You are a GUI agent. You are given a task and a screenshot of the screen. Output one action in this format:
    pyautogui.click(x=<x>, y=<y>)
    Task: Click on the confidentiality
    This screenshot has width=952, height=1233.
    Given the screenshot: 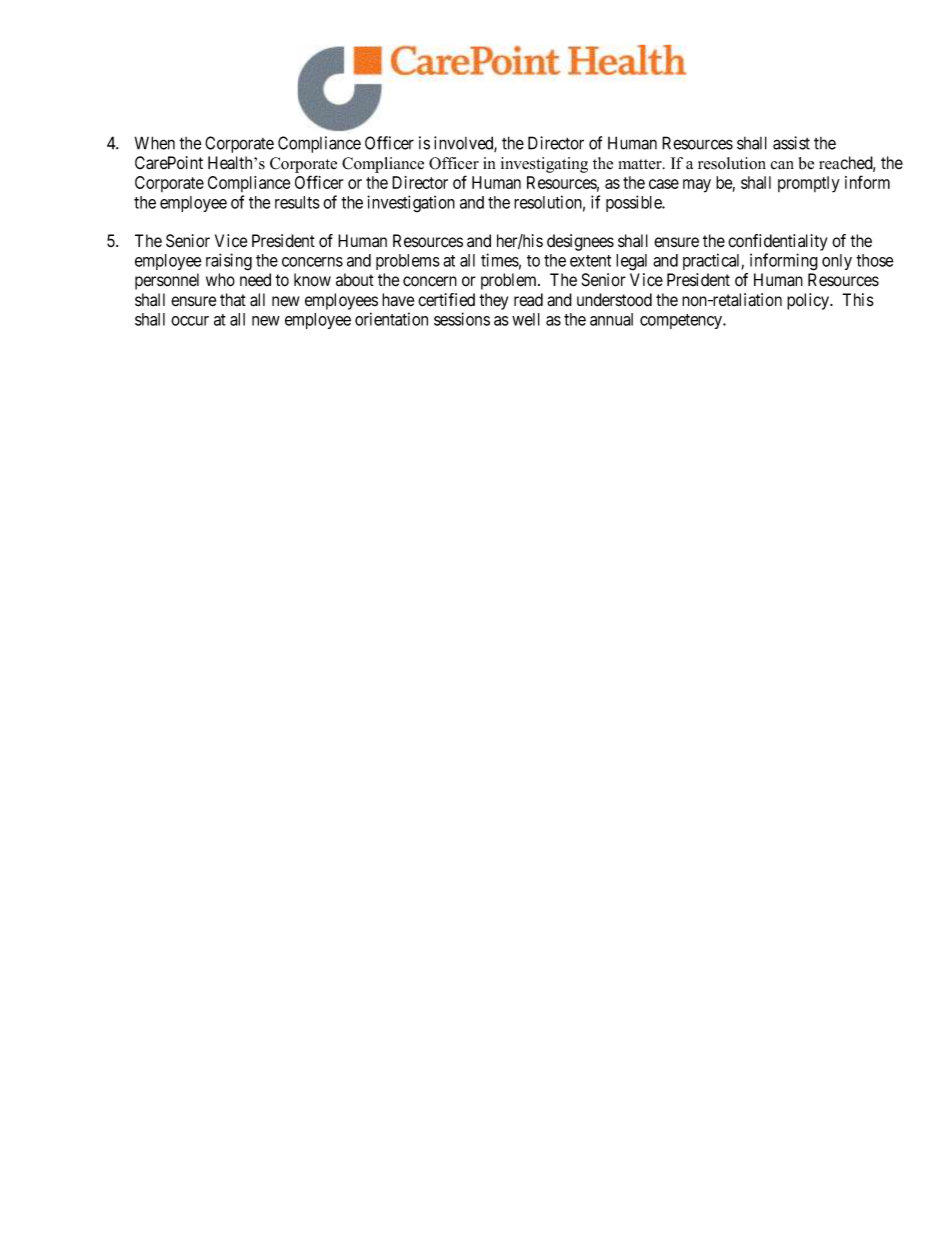 What is the action you would take?
    pyautogui.click(x=777, y=242)
